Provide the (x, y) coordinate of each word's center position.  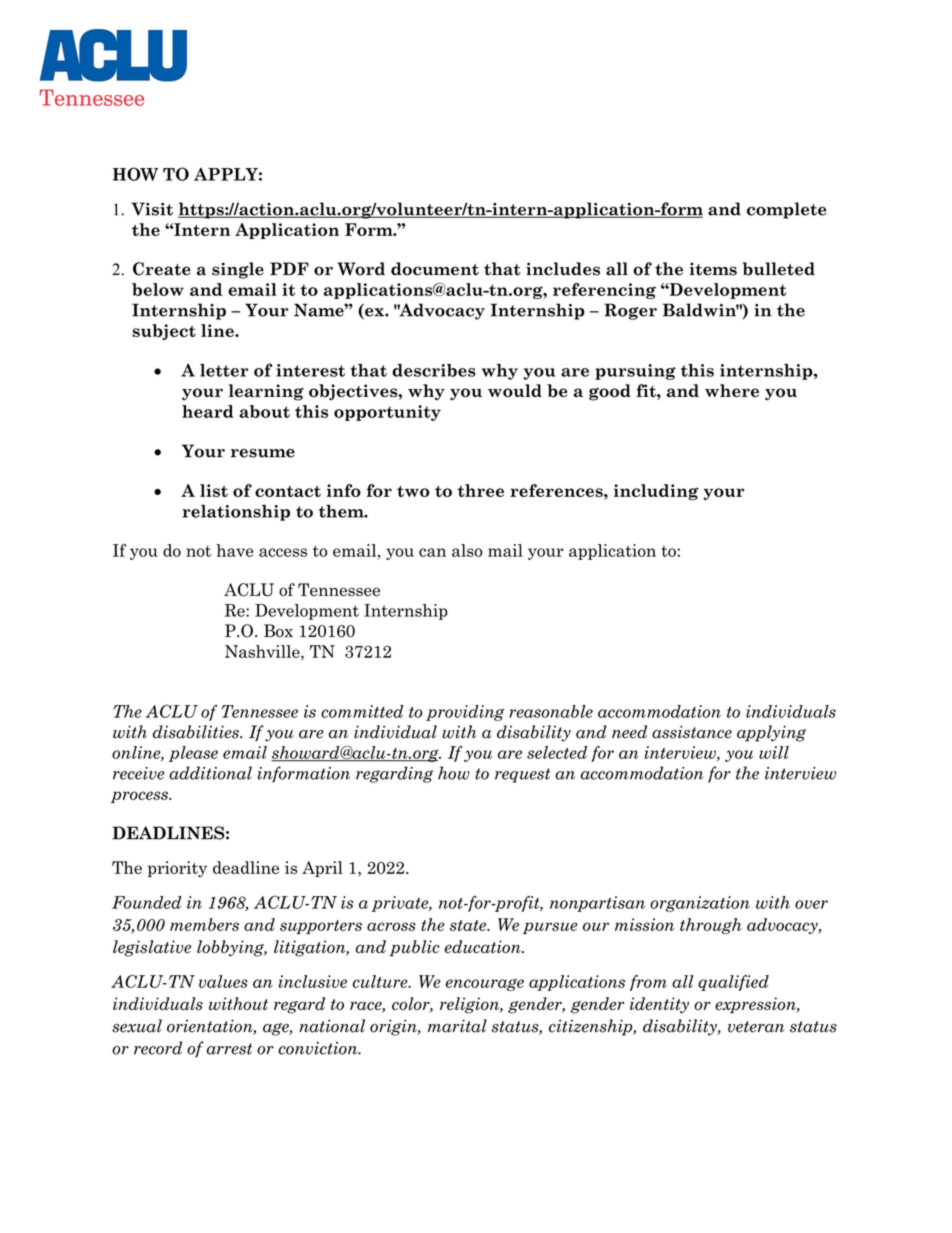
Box (278, 631)
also (467, 550)
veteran (756, 1027)
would (515, 391)
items (713, 269)
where (732, 390)
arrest (229, 1049)
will (774, 752)
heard (207, 411)
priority (177, 869)
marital (457, 1026)
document (435, 269)
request (522, 775)
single (238, 270)
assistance (692, 732)
